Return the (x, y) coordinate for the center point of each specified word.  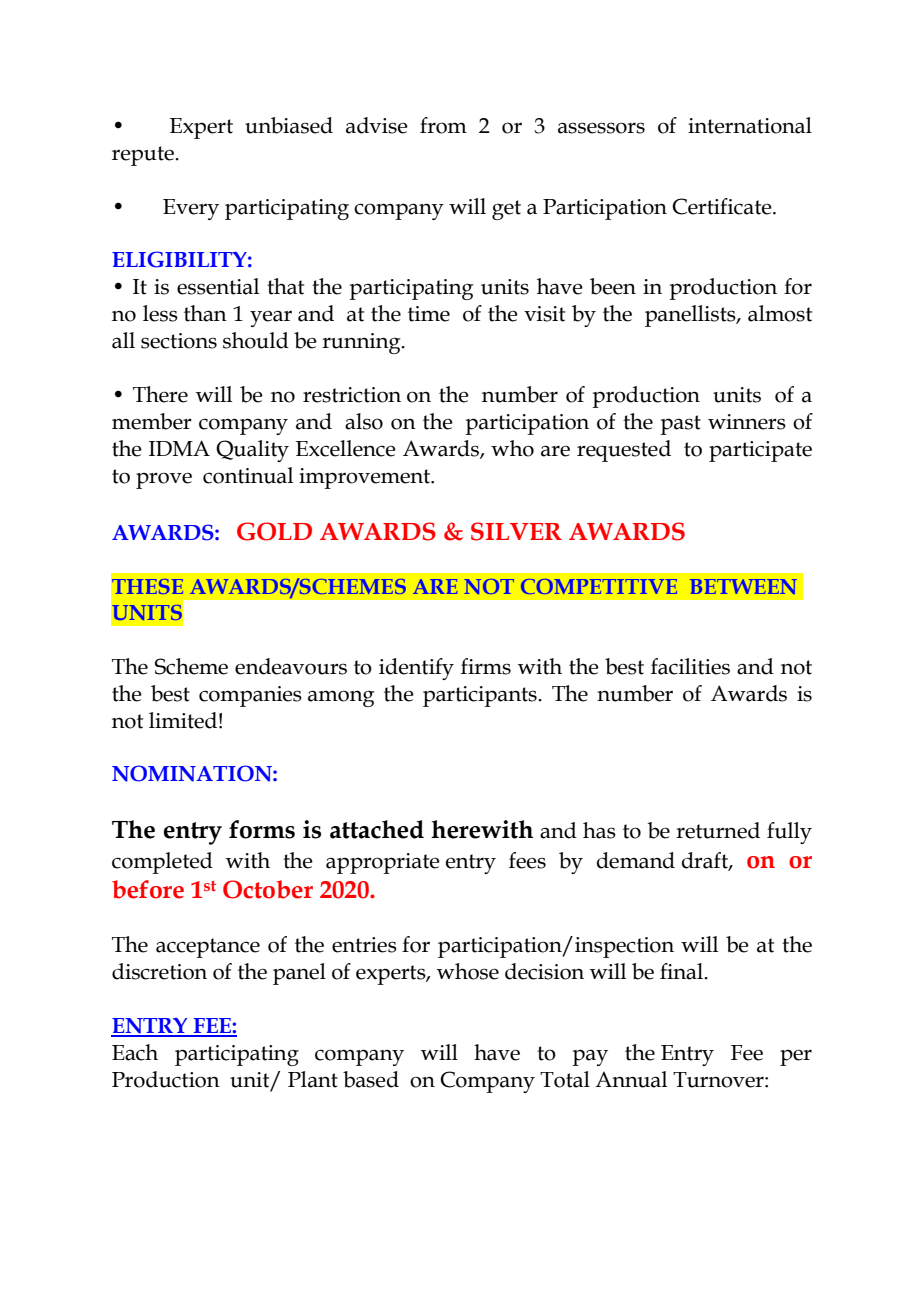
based (371, 1079)
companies (250, 696)
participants (481, 696)
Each (135, 1052)
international (750, 125)
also (364, 421)
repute (144, 156)
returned (718, 830)
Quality (252, 451)
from (443, 125)
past (680, 425)
